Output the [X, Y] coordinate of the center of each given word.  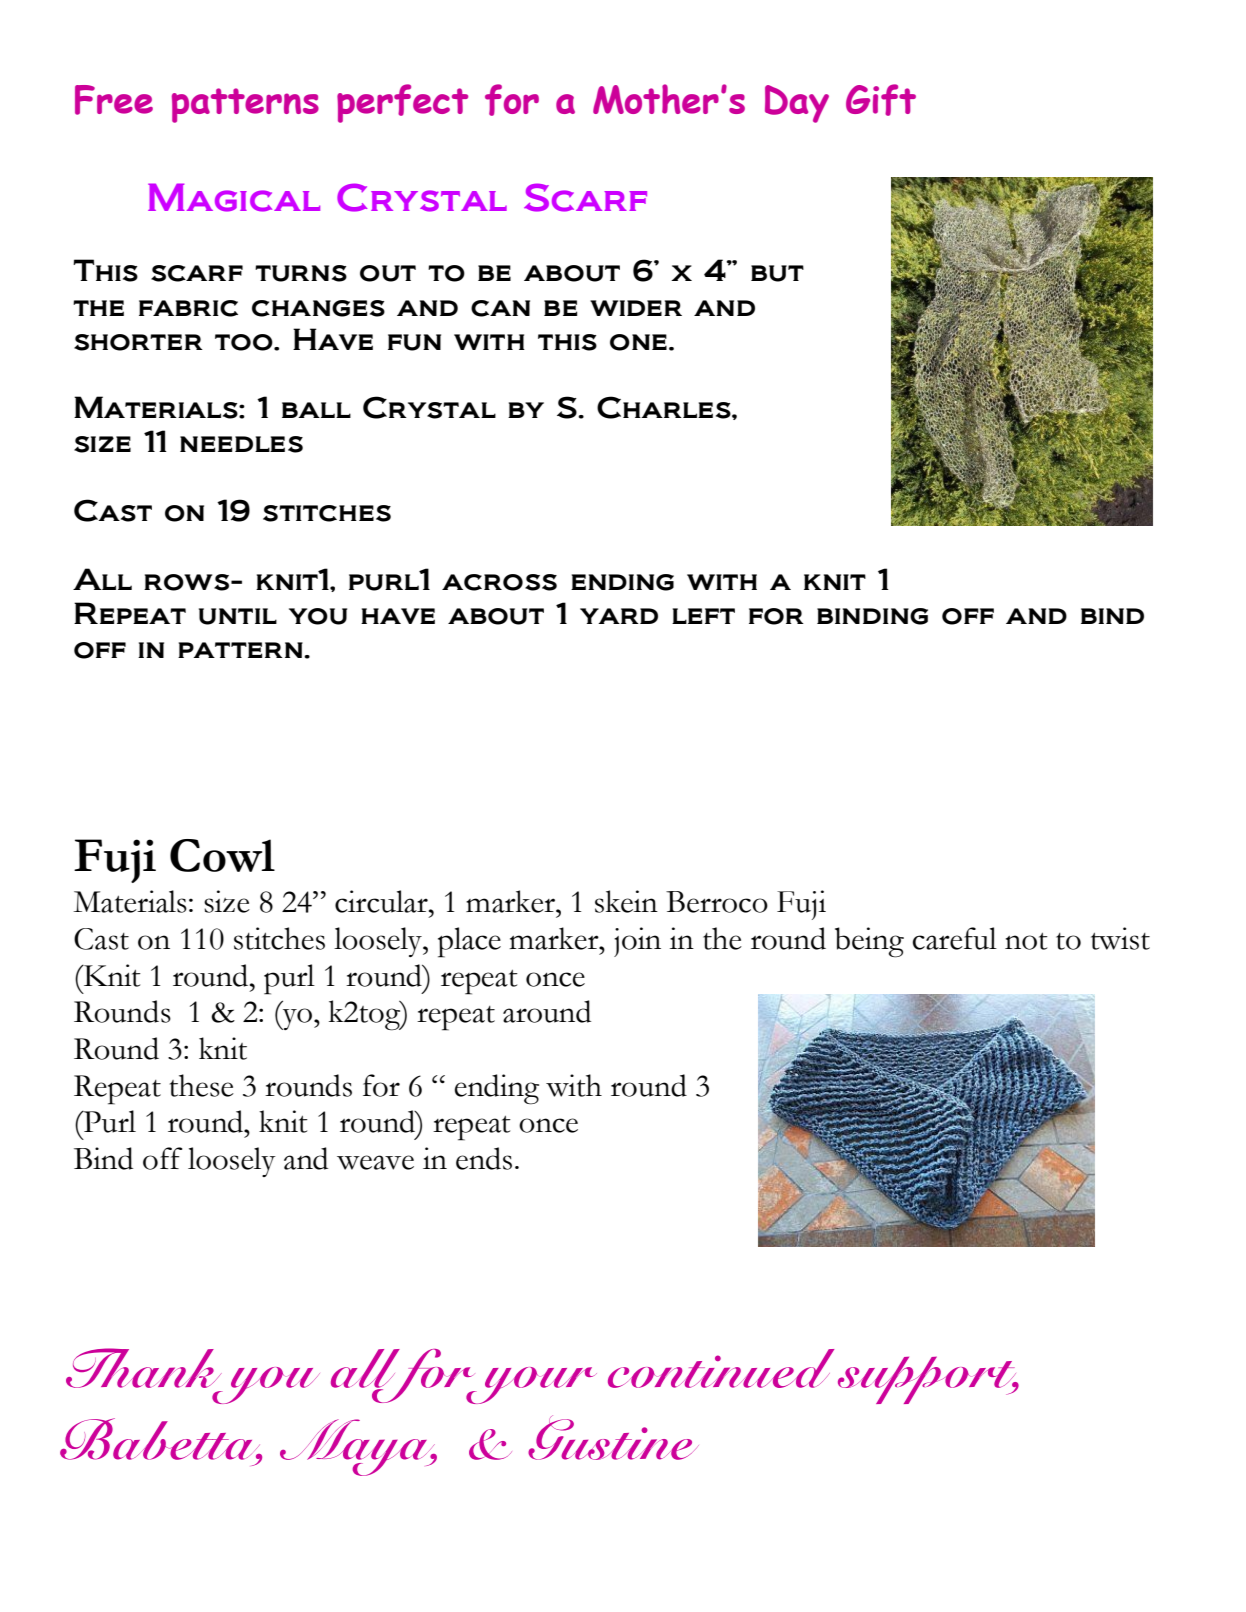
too [245, 342]
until [238, 616]
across [499, 582]
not [1026, 941]
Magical [234, 197]
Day [797, 104]
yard [619, 616]
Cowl [222, 855]
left [703, 616]
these [202, 1085]
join [637, 942]
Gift [881, 100]
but [777, 273]
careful [954, 938]
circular [382, 901]
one [638, 342]
